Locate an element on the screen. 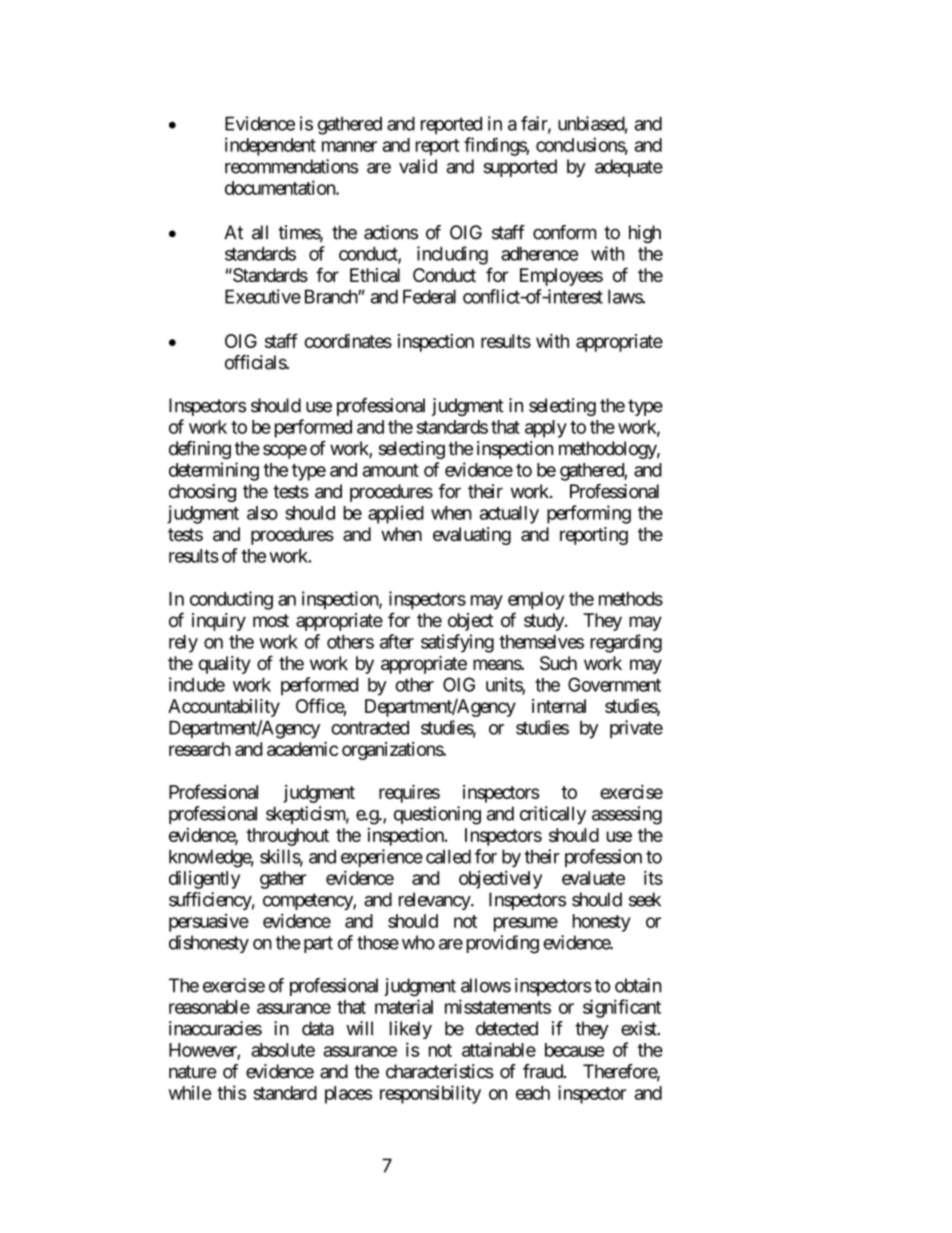 This screenshot has height=1233, width=952. responsibility is located at coordinates (430, 1094).
